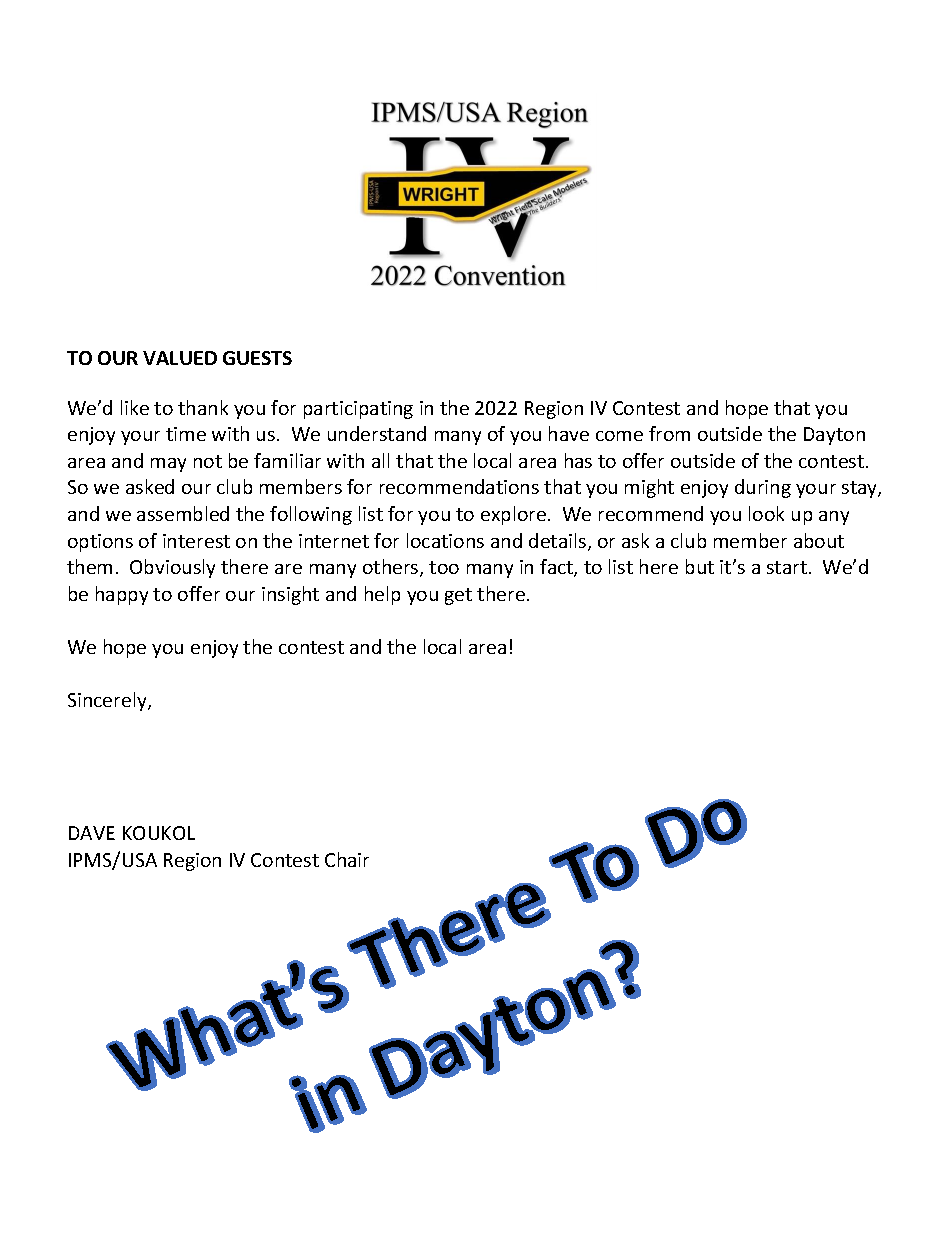  Describe the element at coordinates (458, 596) in the screenshot. I see `get` at that location.
